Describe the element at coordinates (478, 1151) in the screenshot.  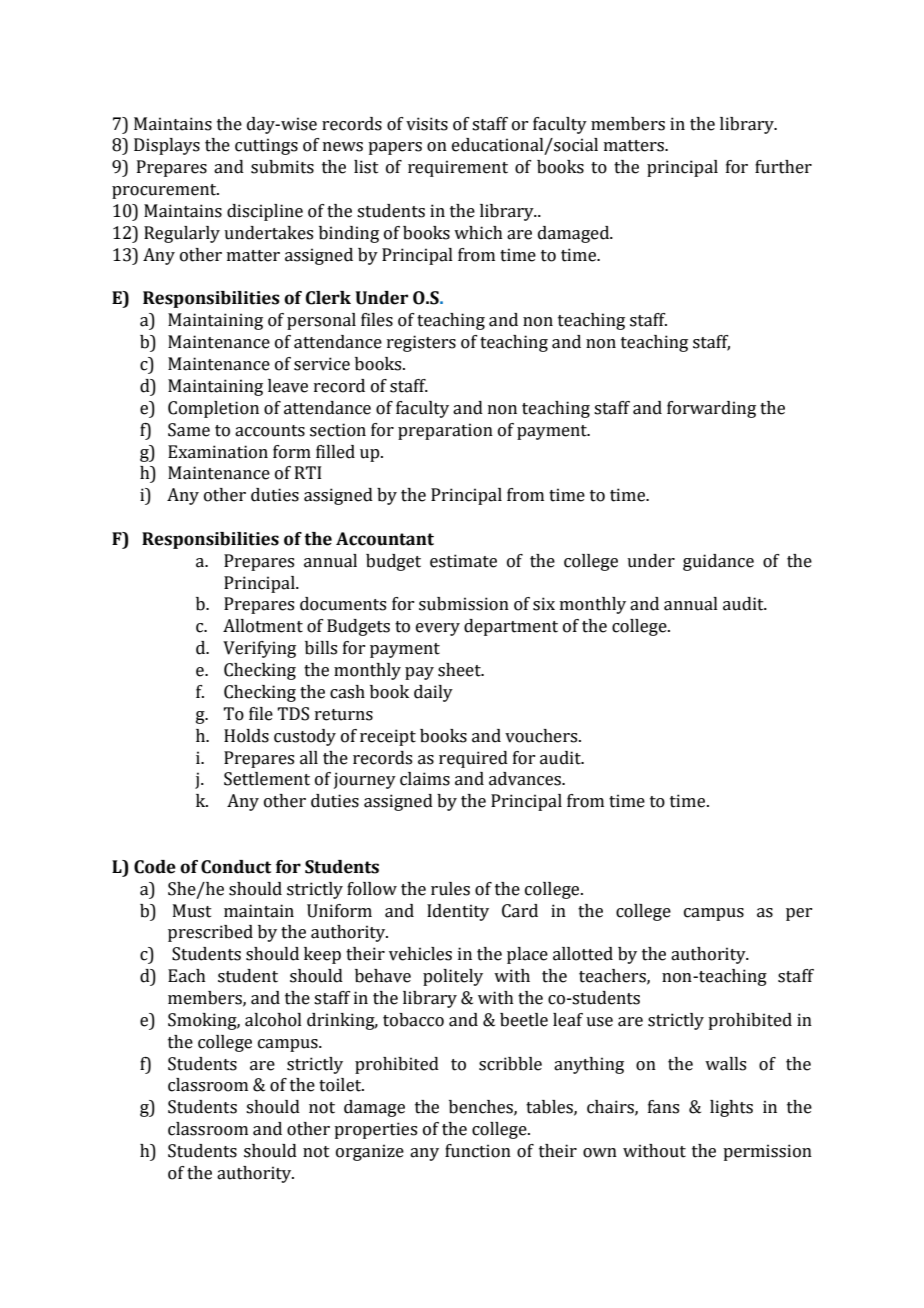
I see `function` at that location.
